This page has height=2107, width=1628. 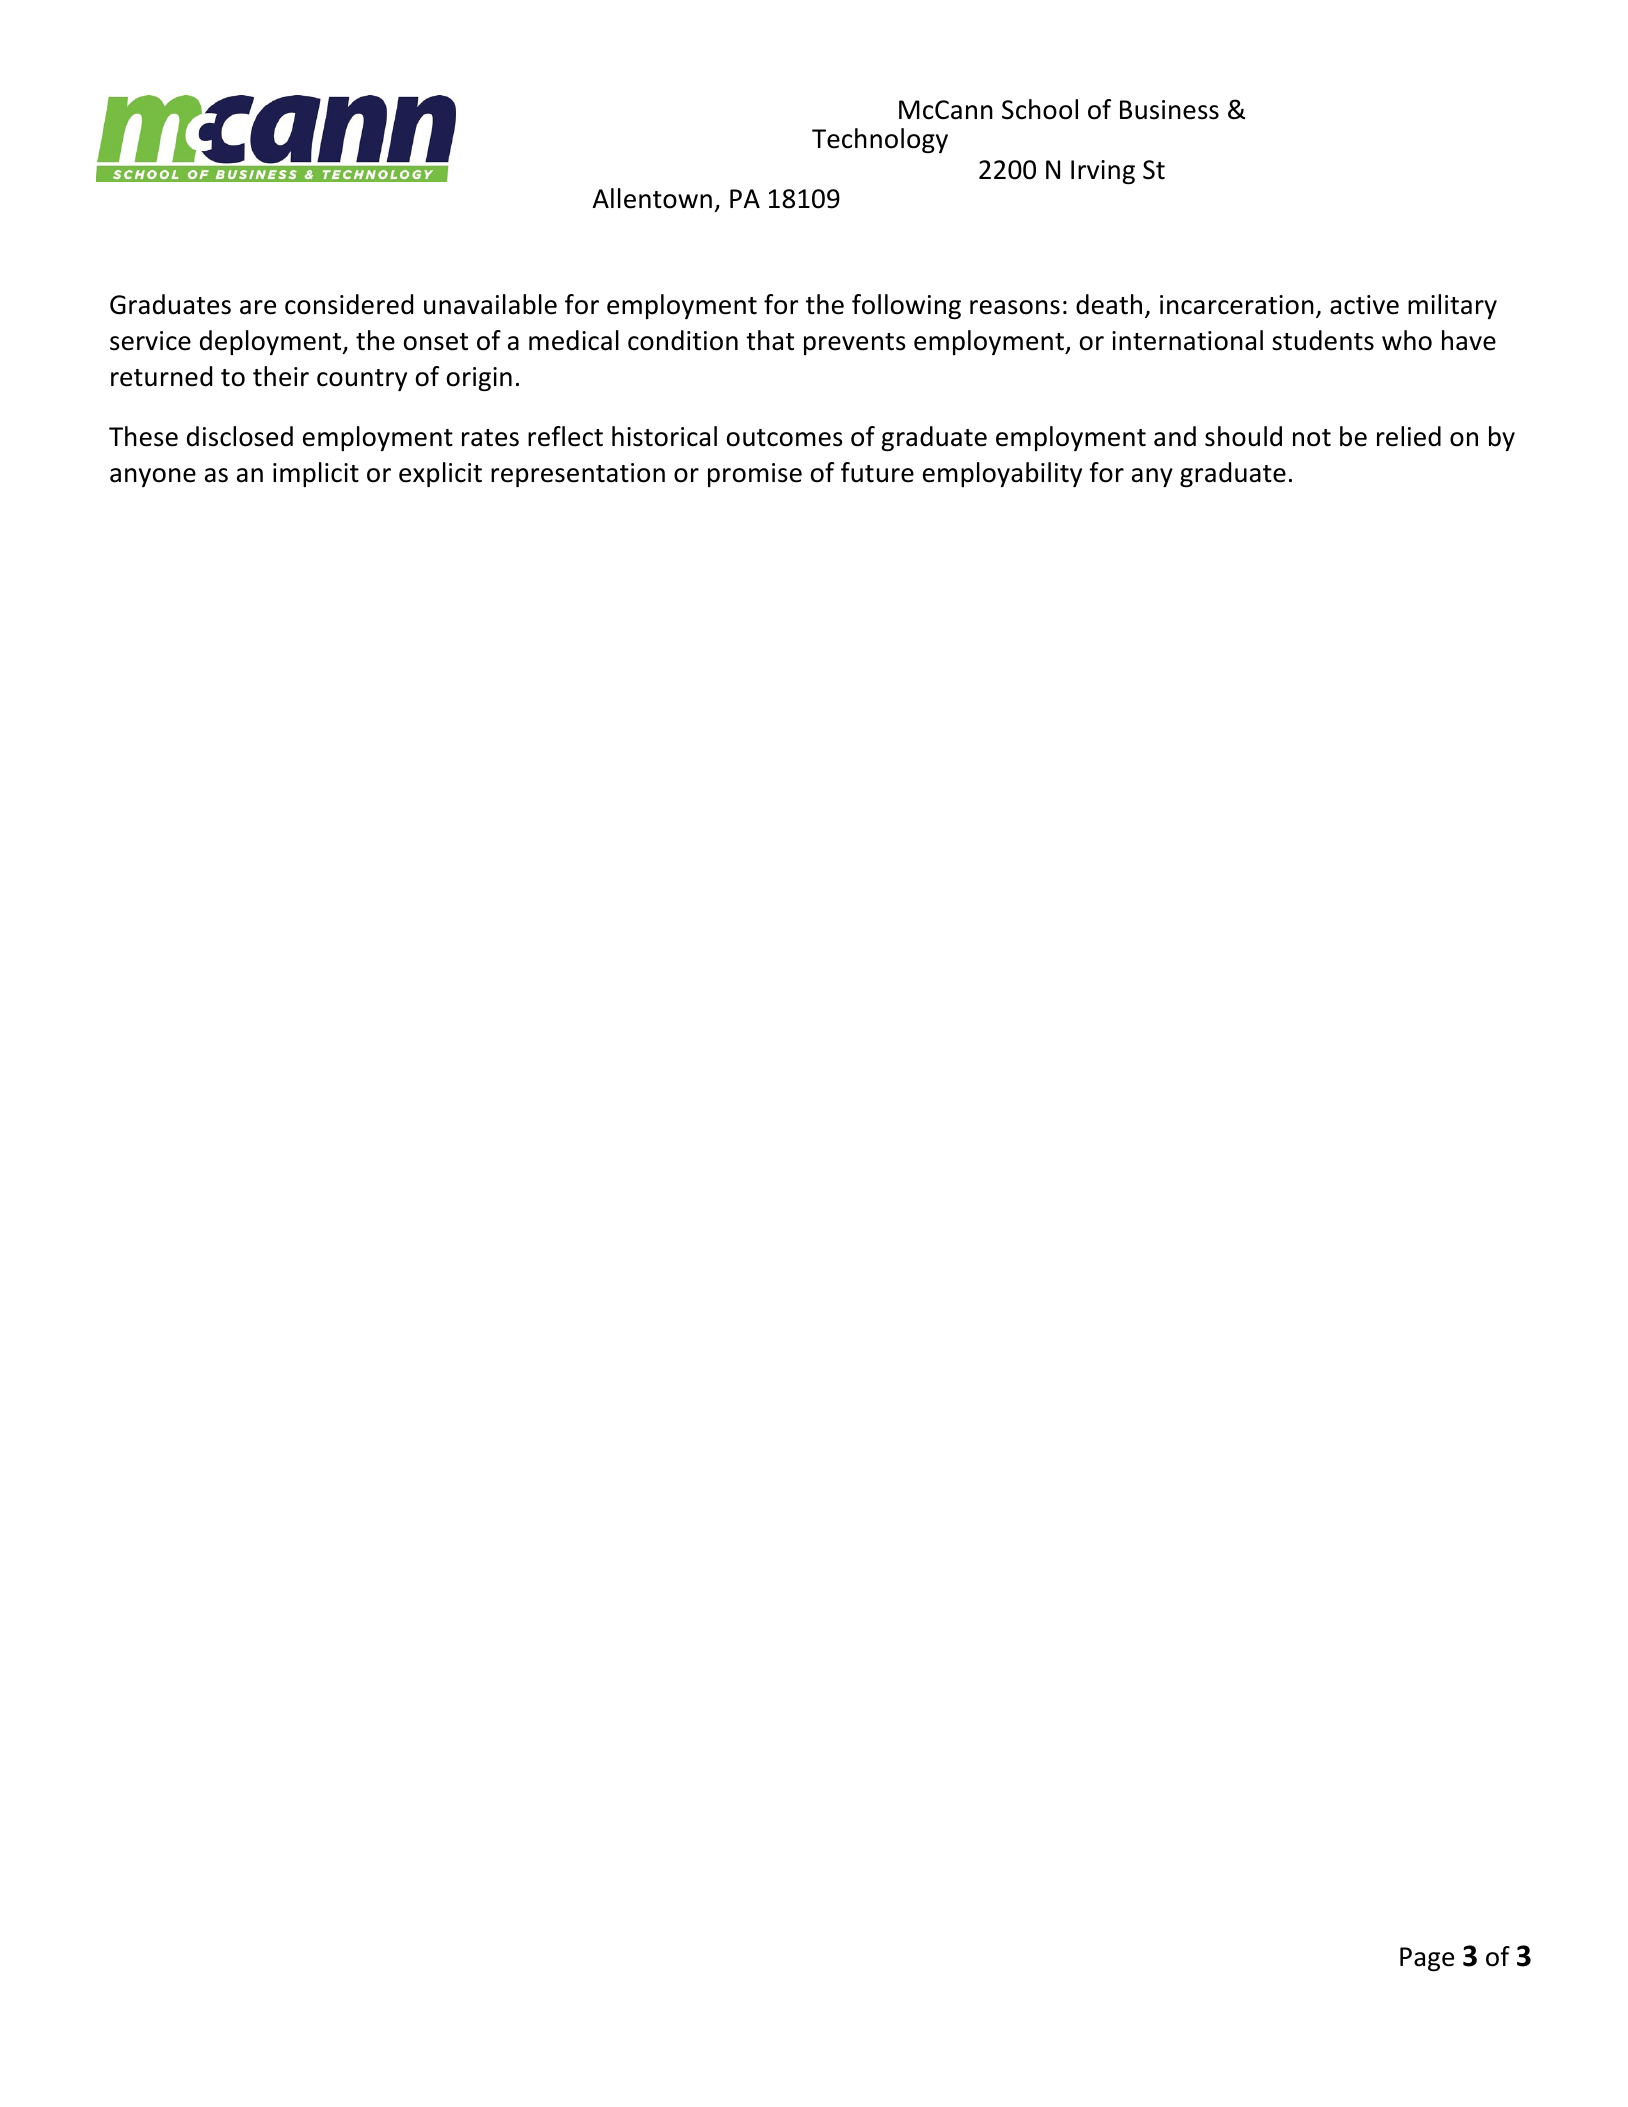 What do you see at coordinates (1312, 438) in the page?
I see `not` at bounding box center [1312, 438].
